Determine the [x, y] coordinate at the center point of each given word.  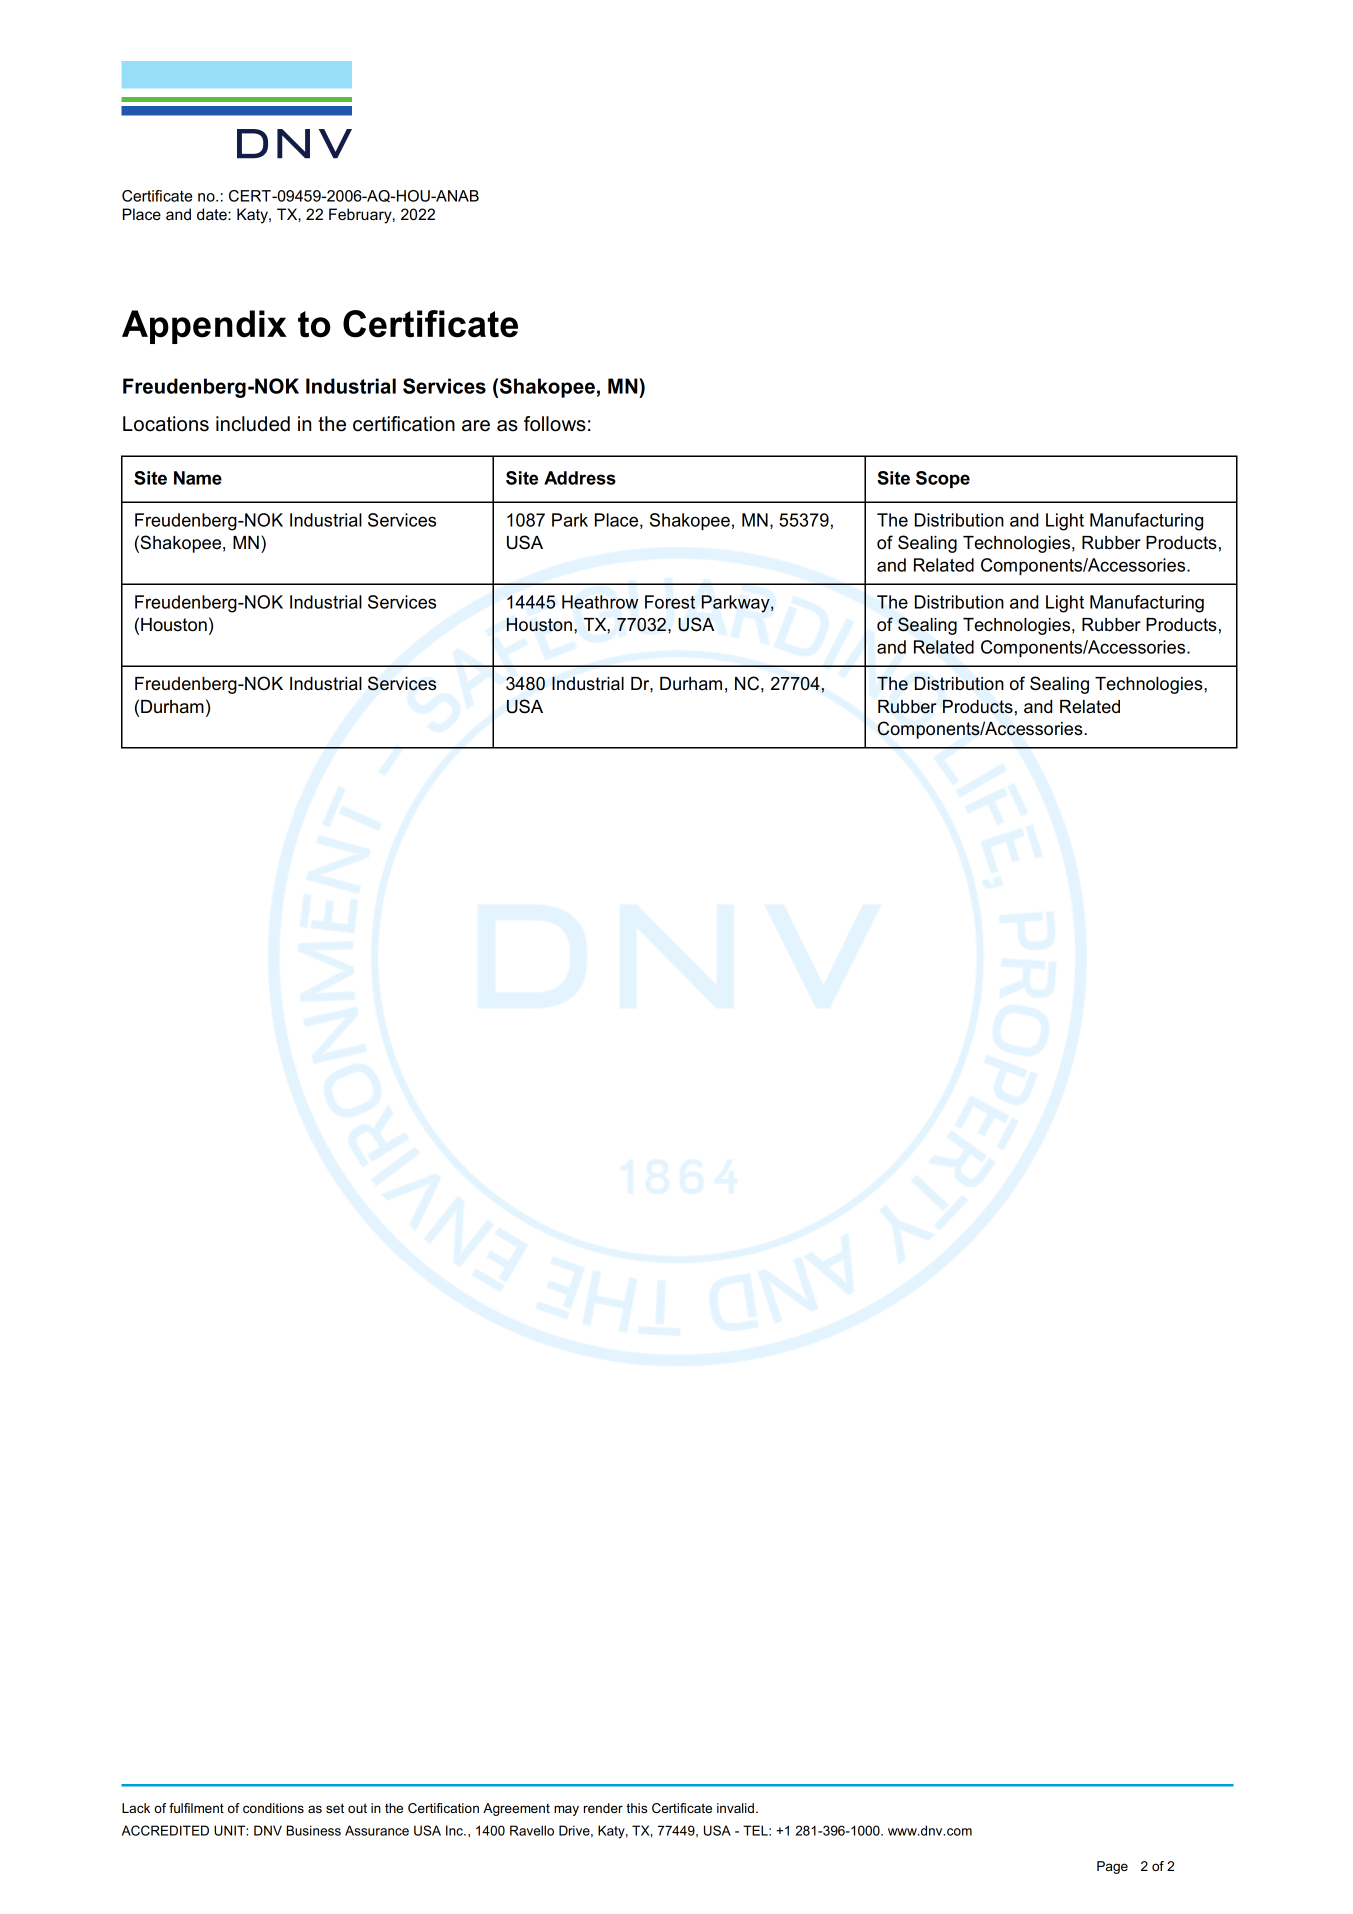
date [213, 214]
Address [580, 478]
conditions [273, 1808]
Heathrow [600, 602]
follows [555, 424]
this [636, 1808]
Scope [943, 479]
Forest [670, 602]
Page [1112, 1867]
